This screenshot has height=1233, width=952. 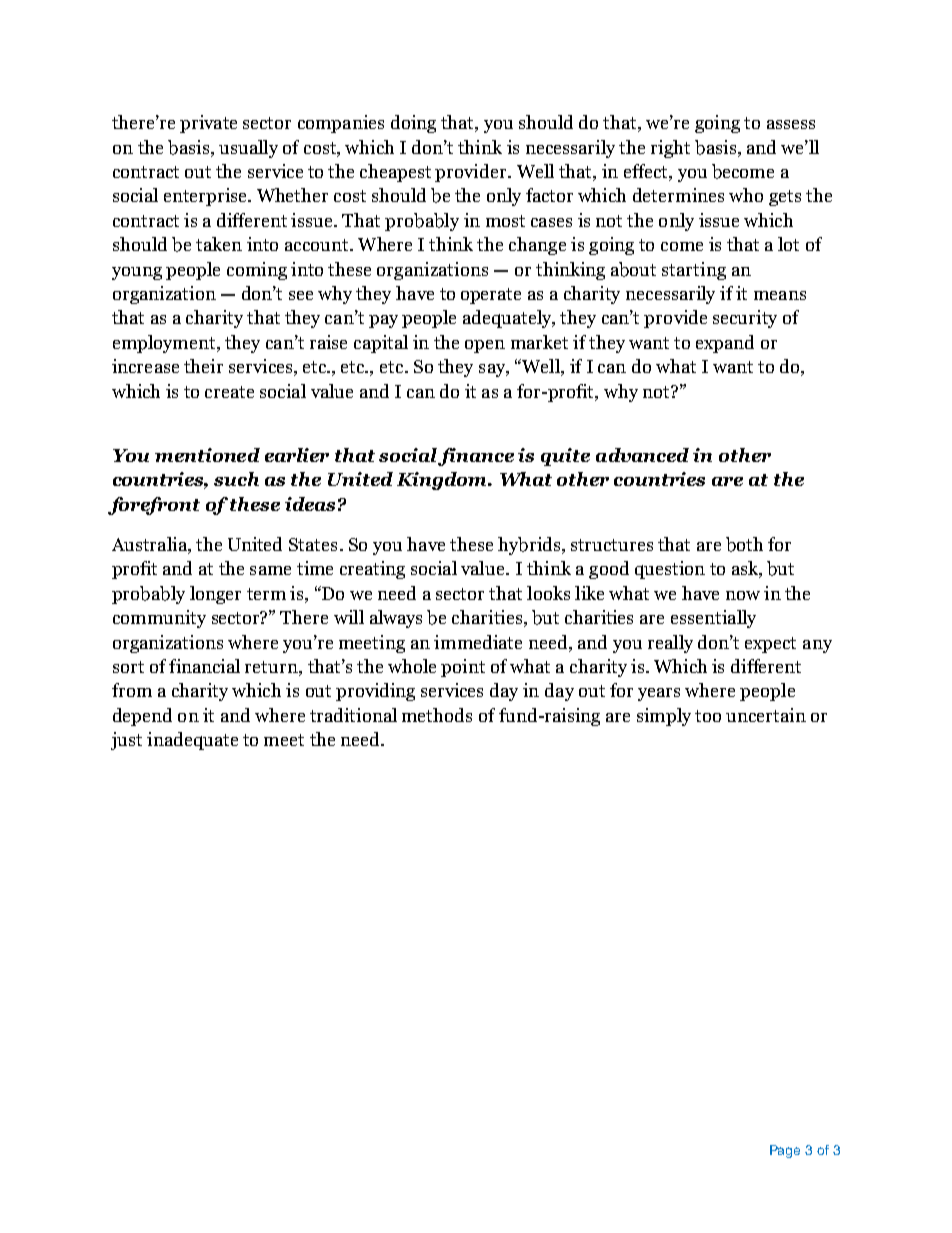 I want to click on such, so click(x=236, y=479).
